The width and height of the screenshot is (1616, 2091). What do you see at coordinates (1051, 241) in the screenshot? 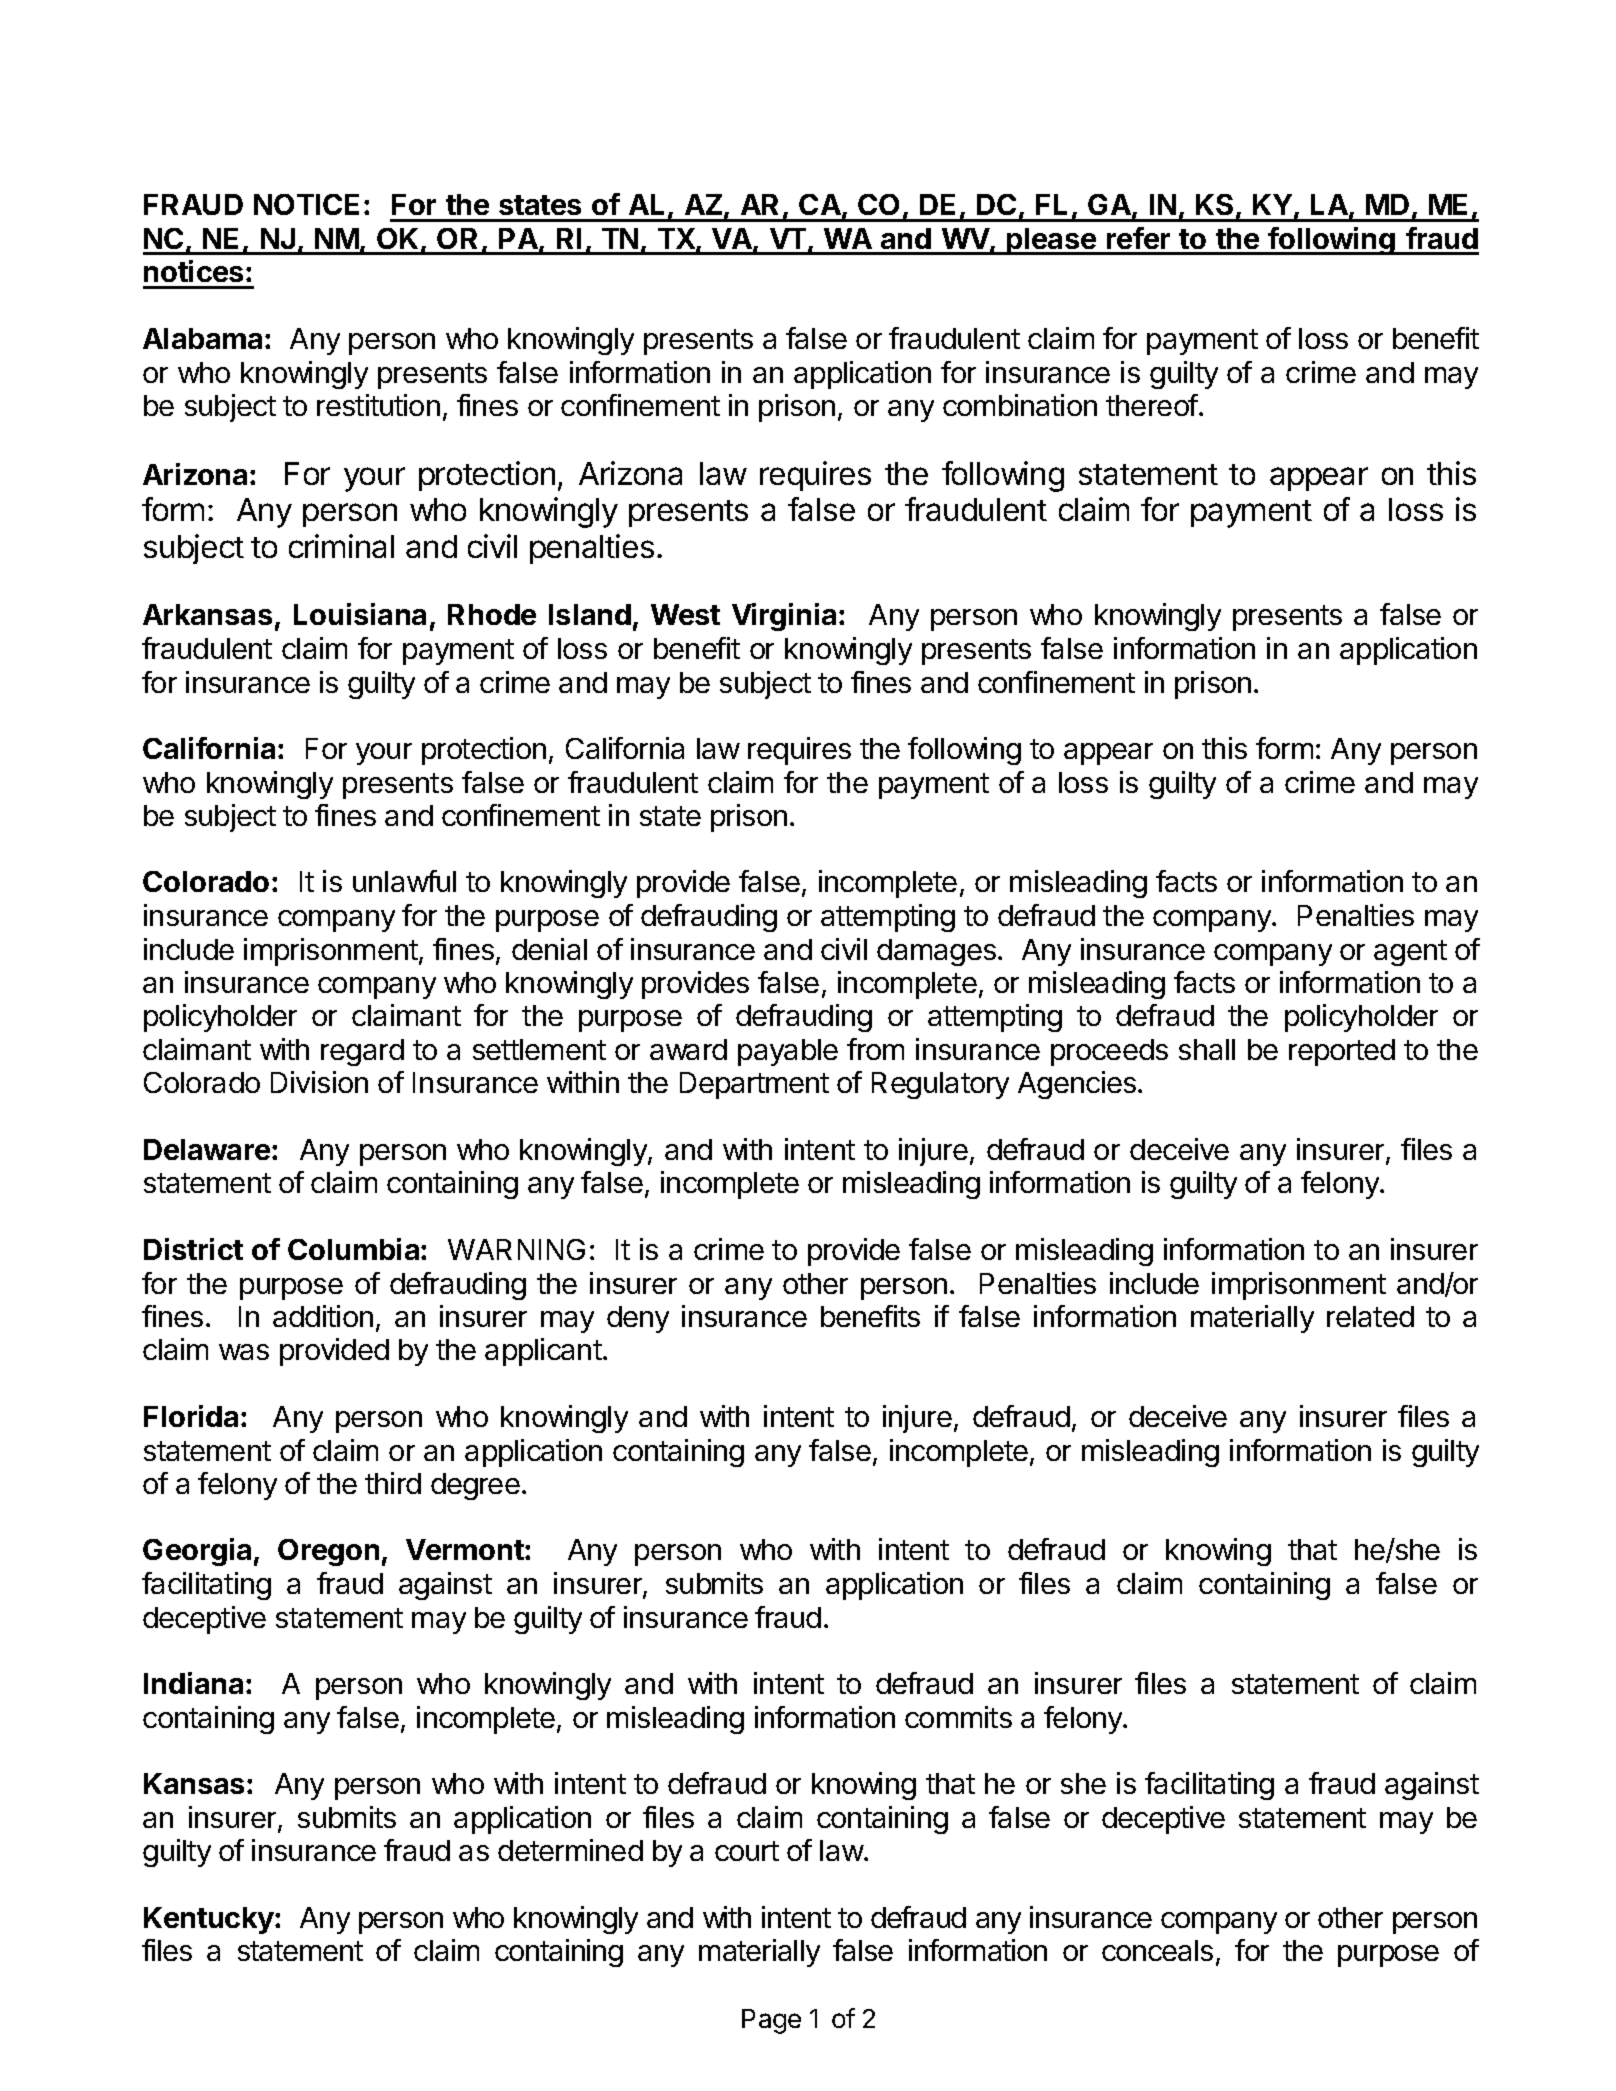
I see `please` at bounding box center [1051, 241].
